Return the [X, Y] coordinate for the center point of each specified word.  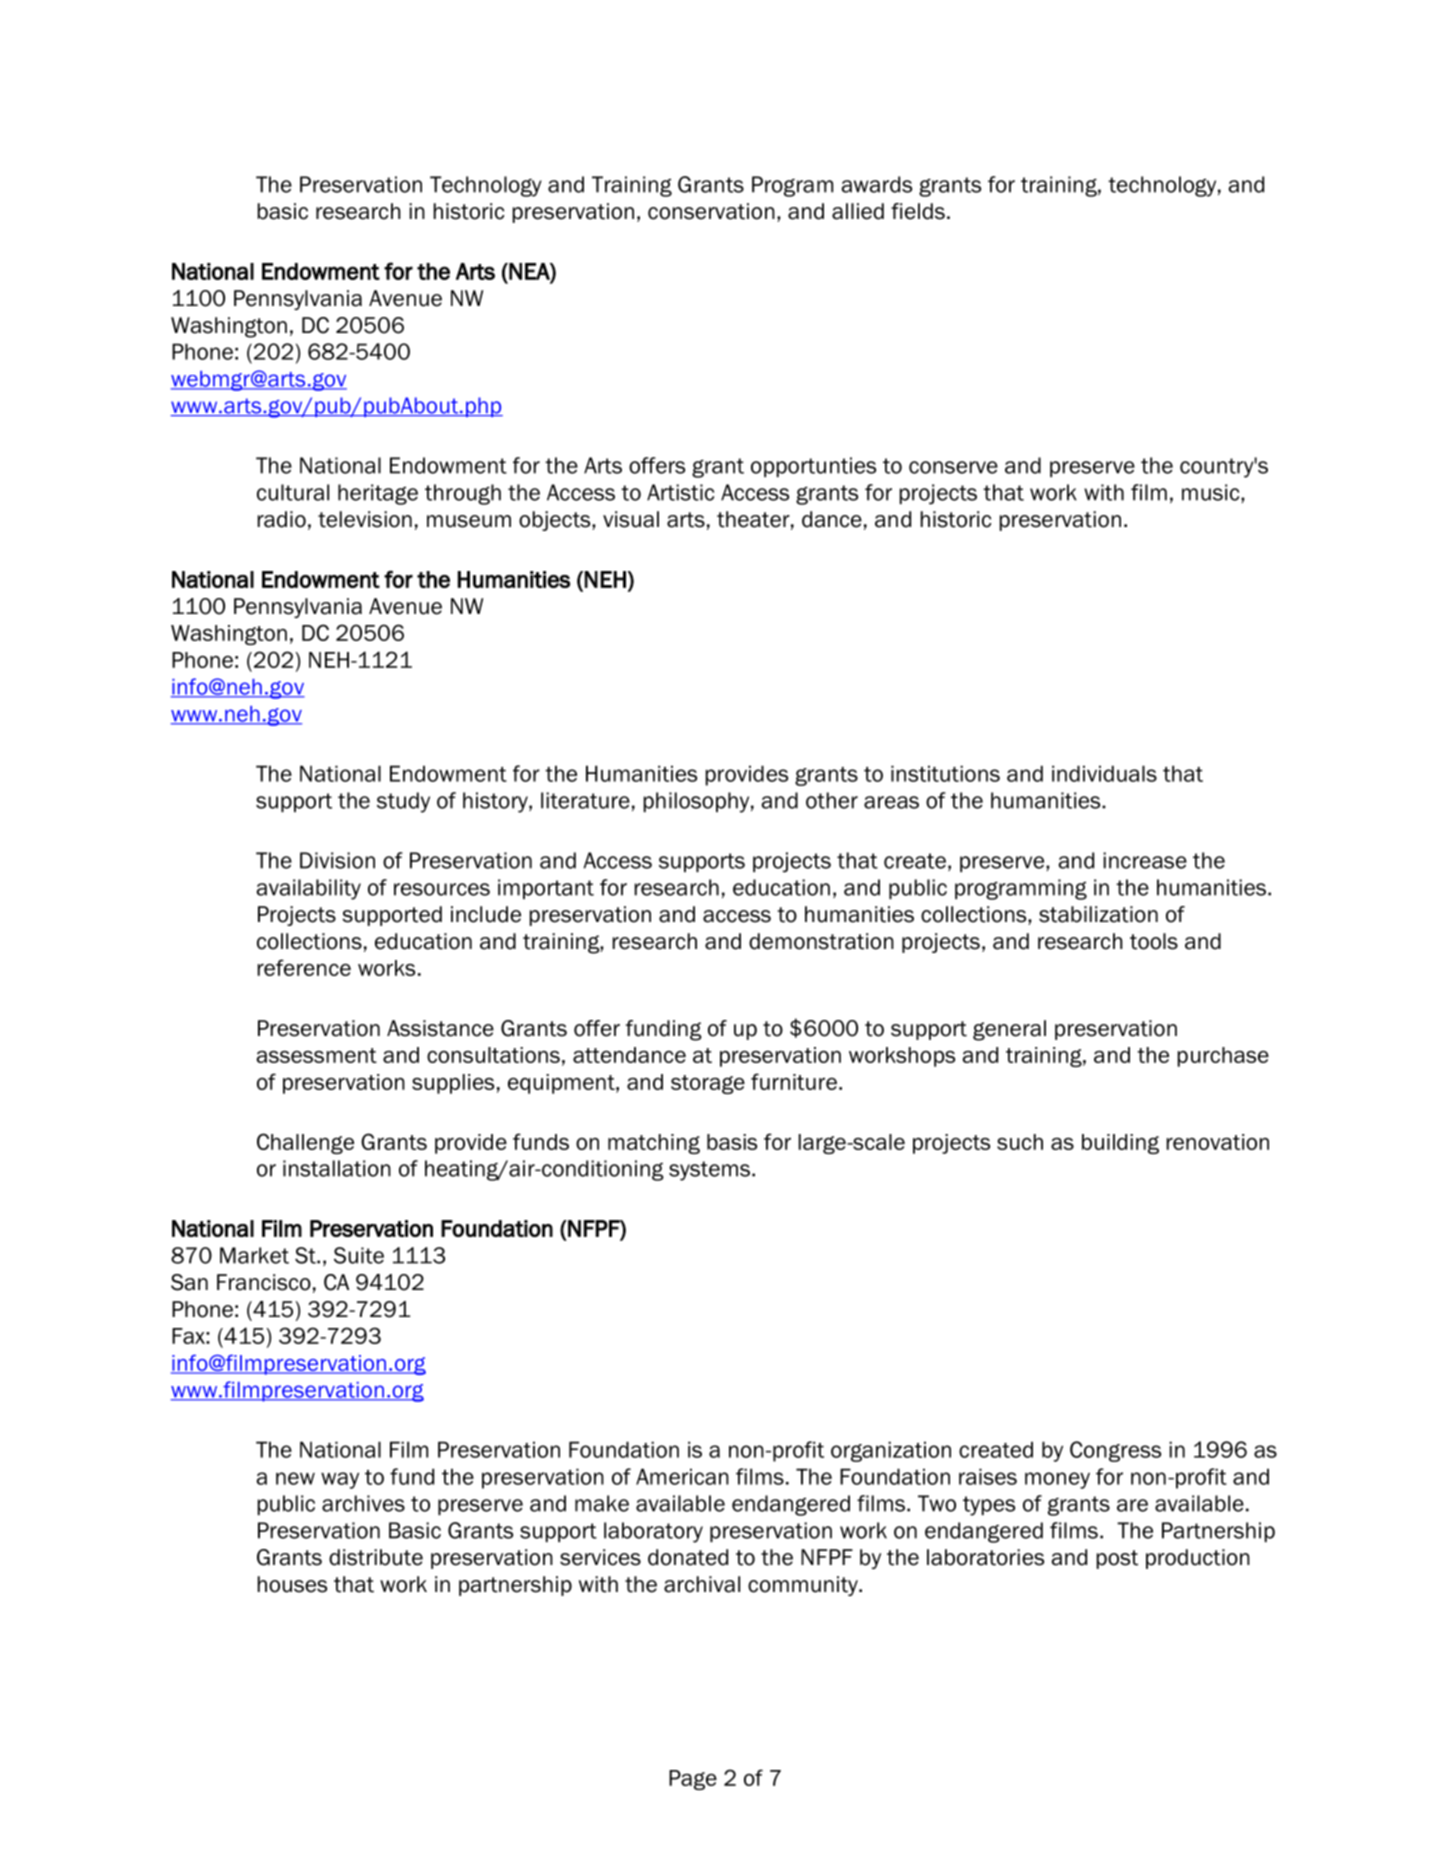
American [682, 1476]
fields [918, 211]
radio [282, 519]
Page [693, 1780]
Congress [1115, 1451]
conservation [711, 211]
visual [631, 519]
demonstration [821, 941]
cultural [293, 492]
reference [304, 967]
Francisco [264, 1282]
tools [1154, 941]
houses [292, 1584]
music [1212, 492]
